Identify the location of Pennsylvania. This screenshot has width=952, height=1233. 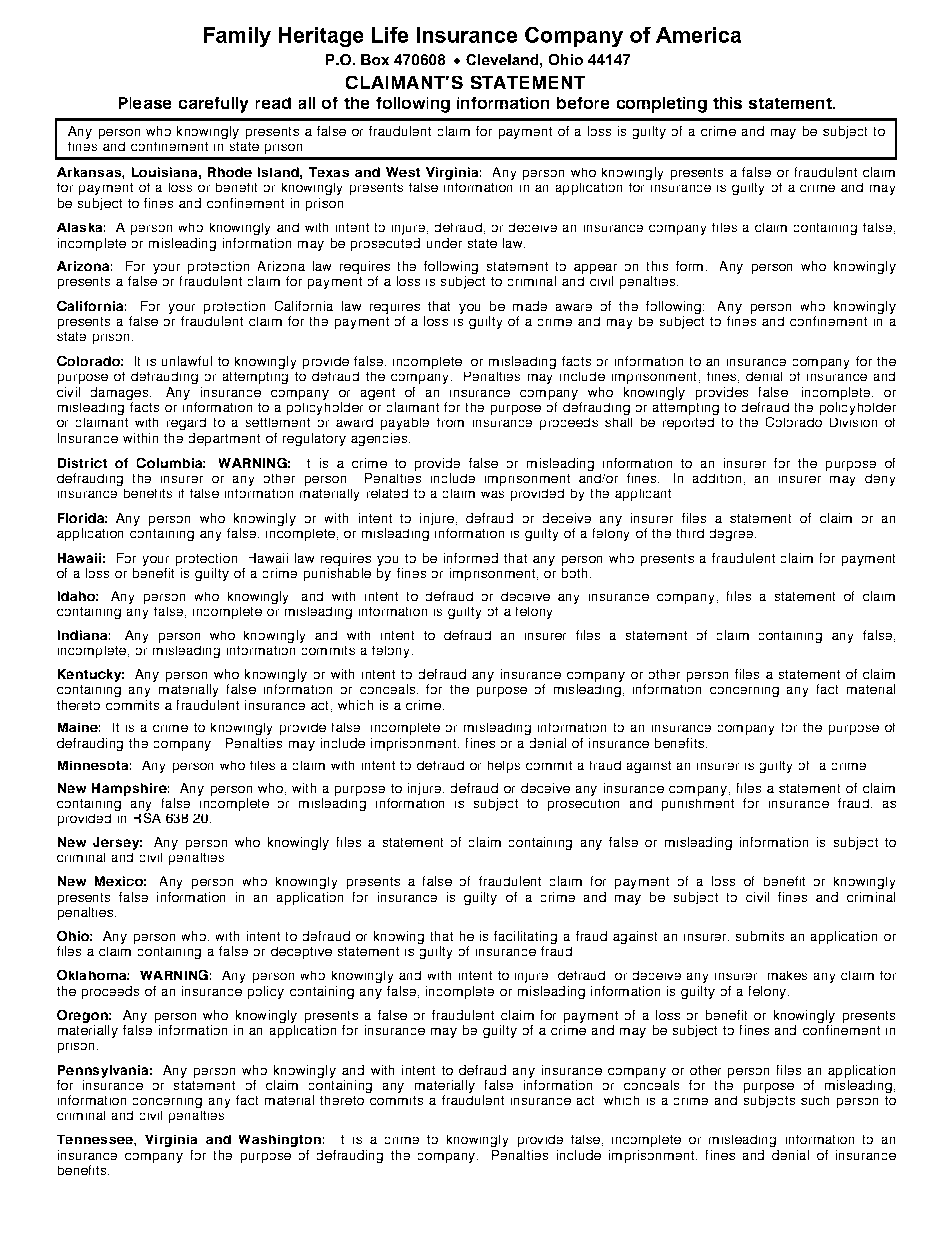
(105, 1071).
